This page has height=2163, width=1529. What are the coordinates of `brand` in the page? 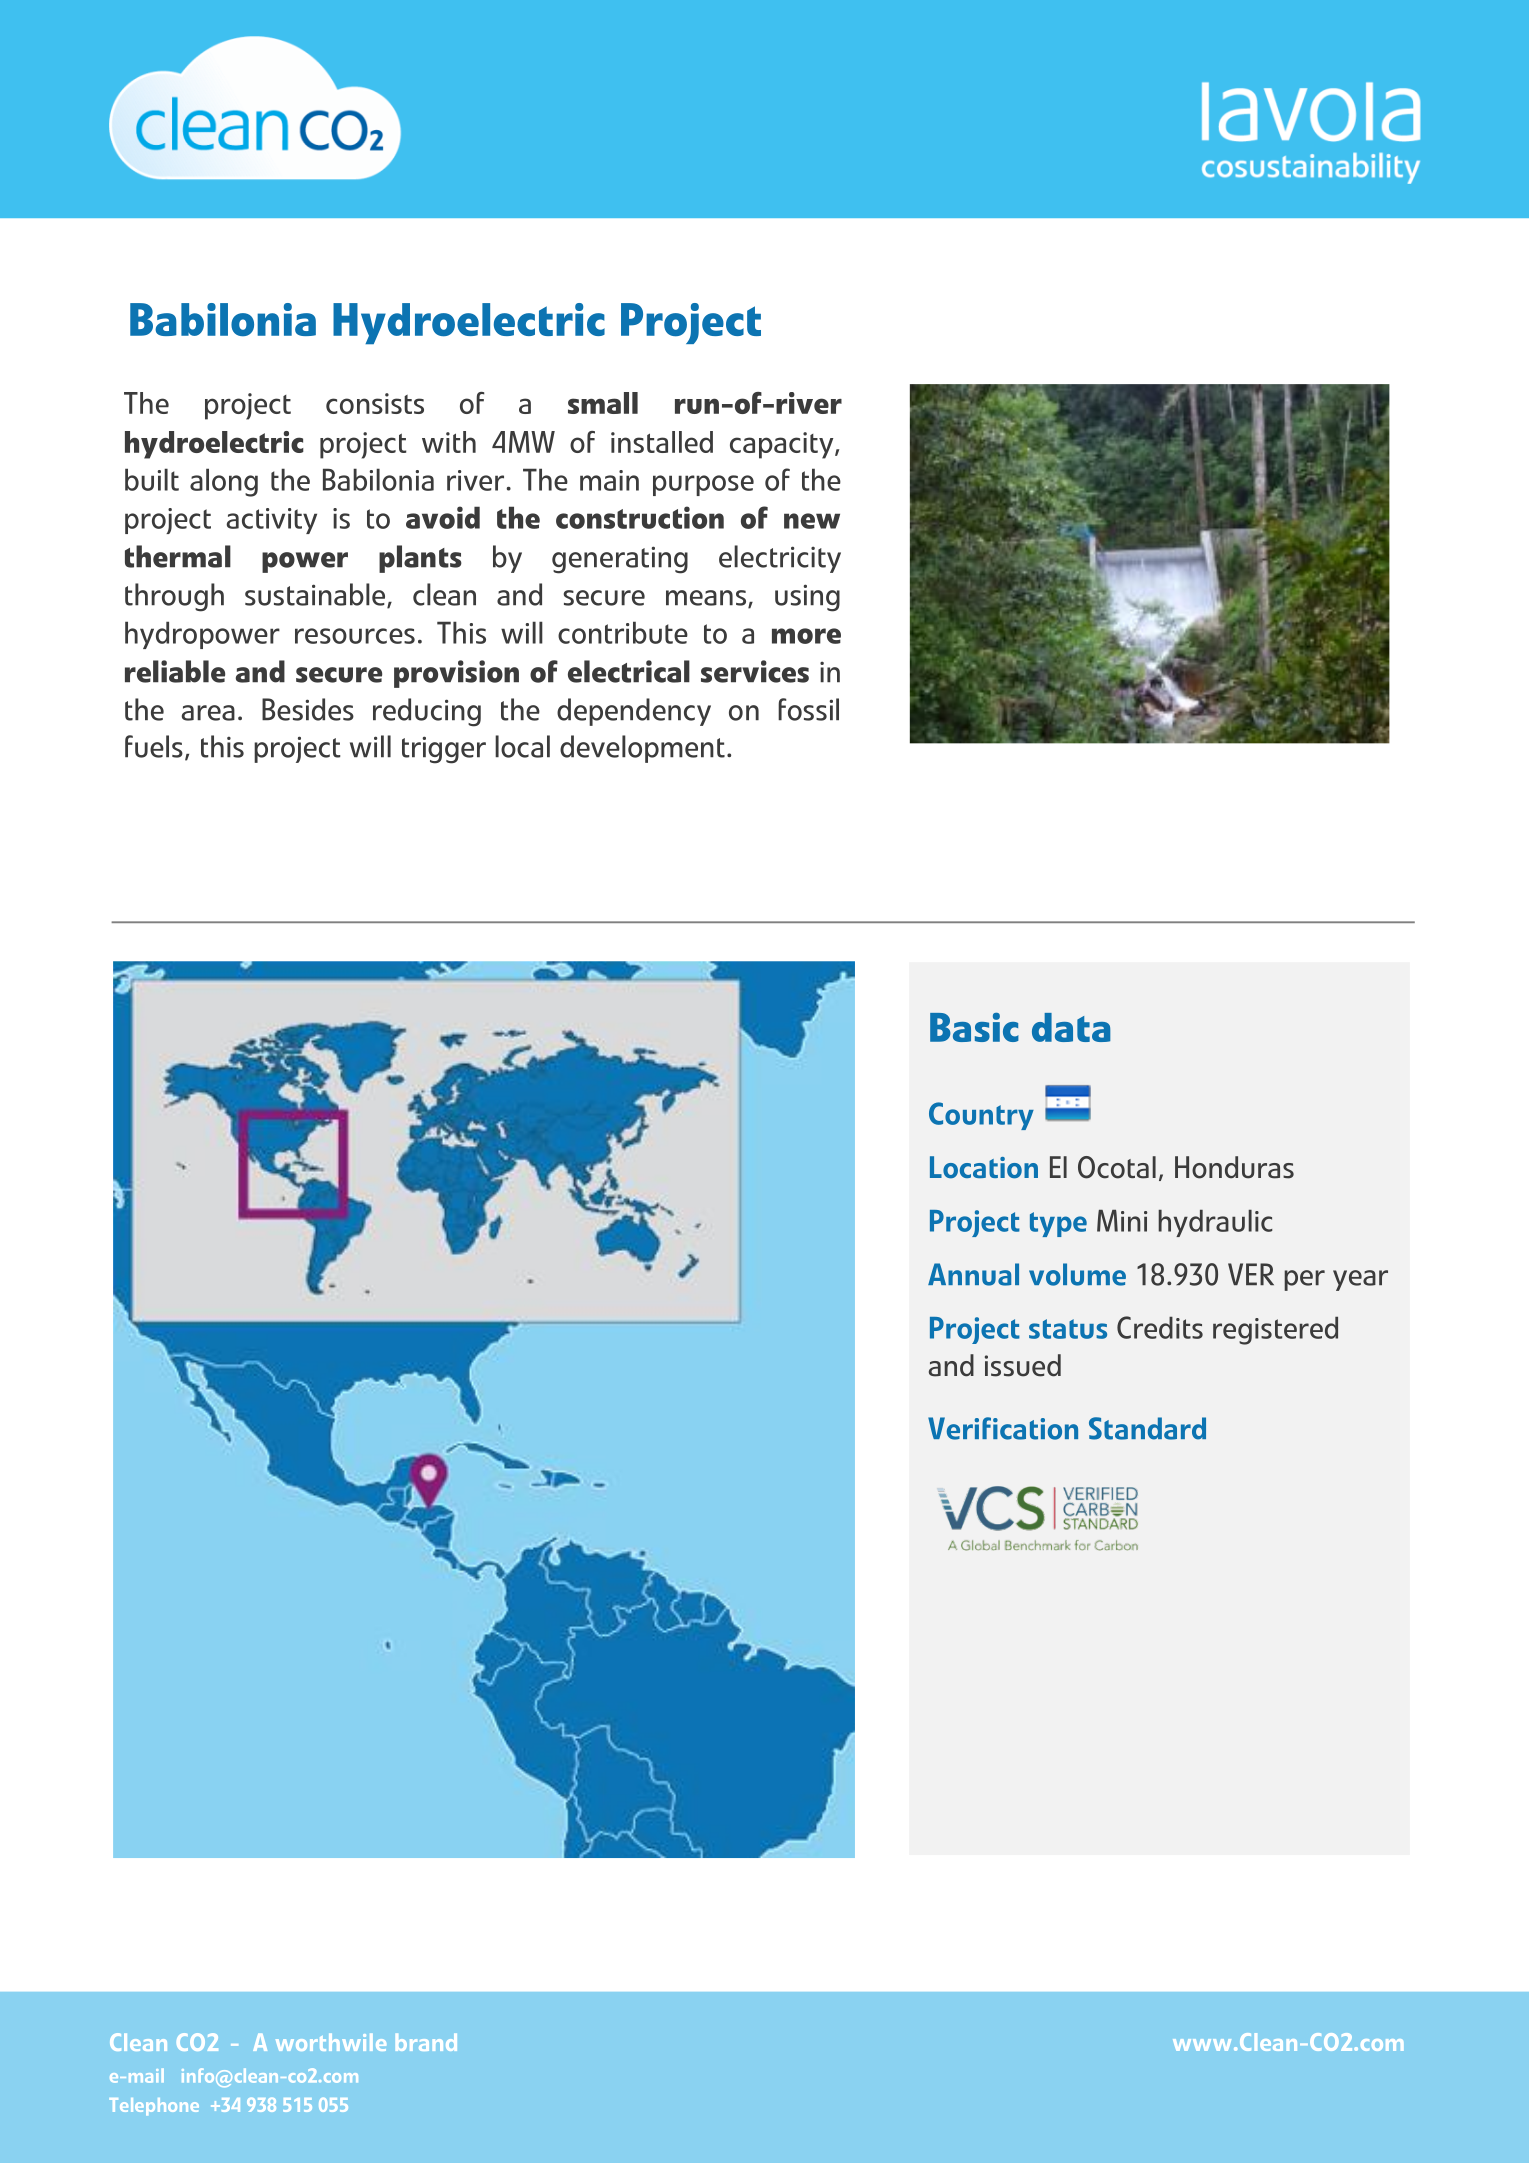 It's located at (426, 2042).
